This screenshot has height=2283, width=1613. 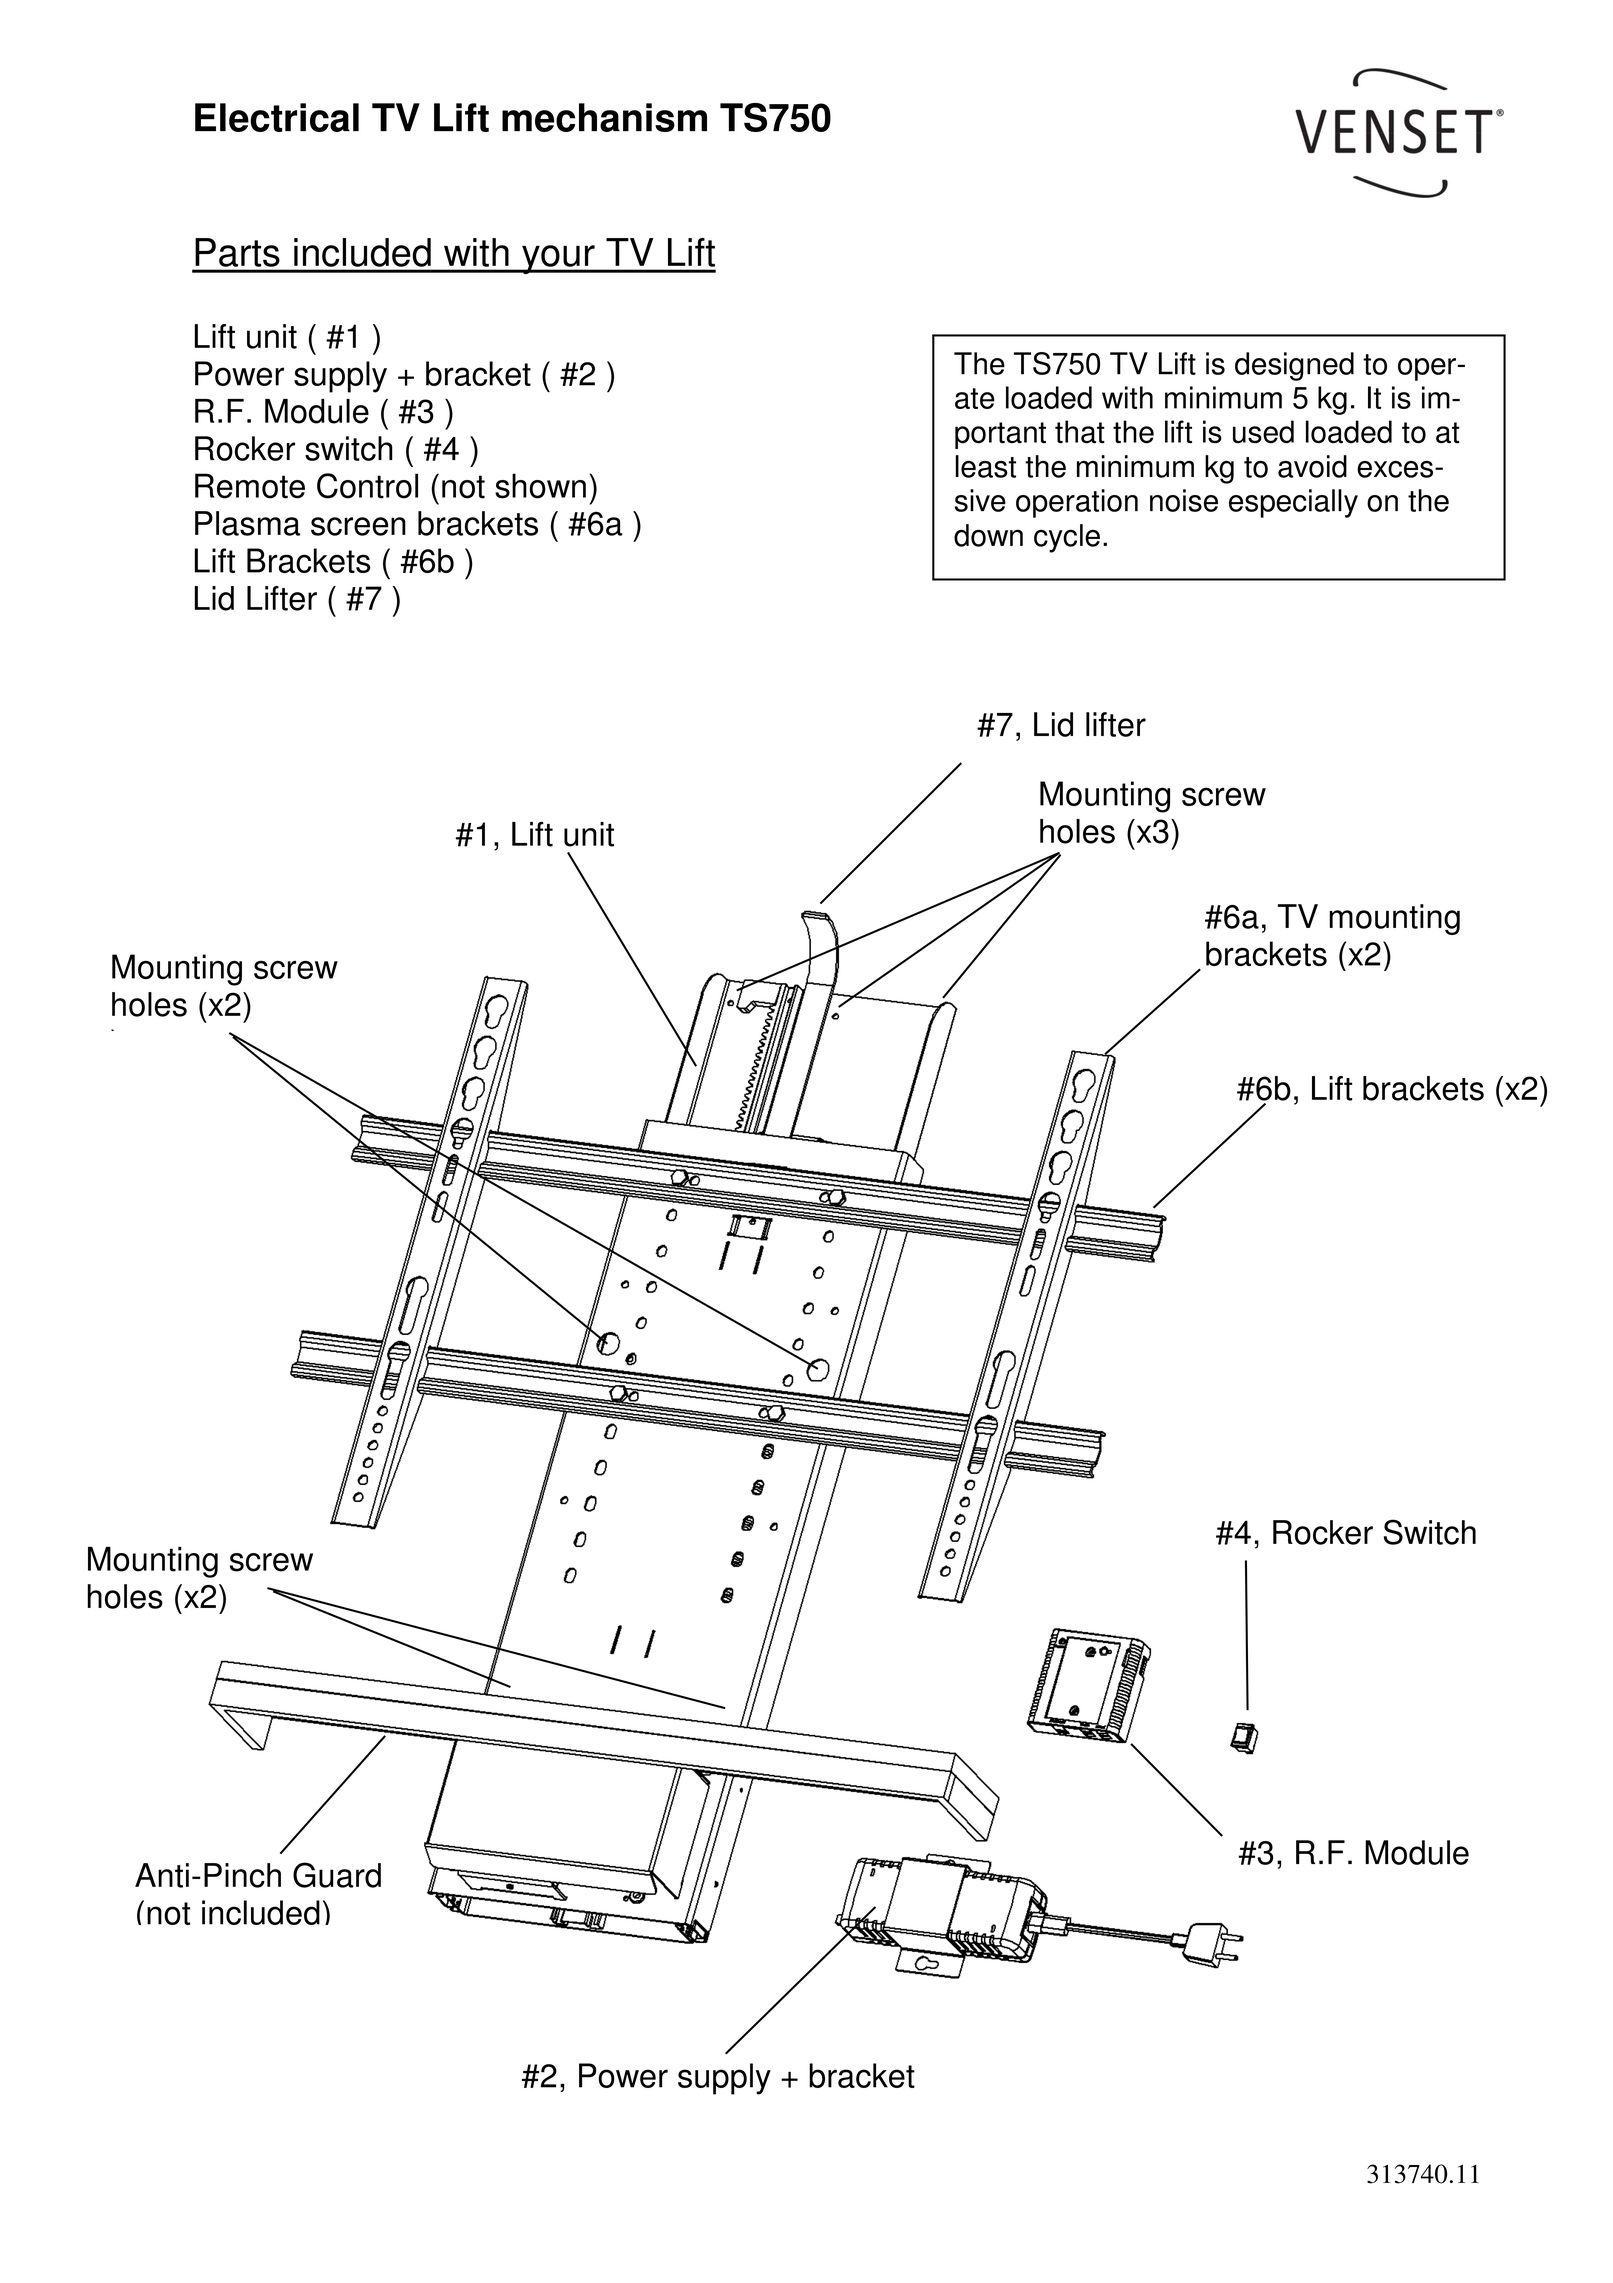 I want to click on Guard, so click(x=337, y=1875).
